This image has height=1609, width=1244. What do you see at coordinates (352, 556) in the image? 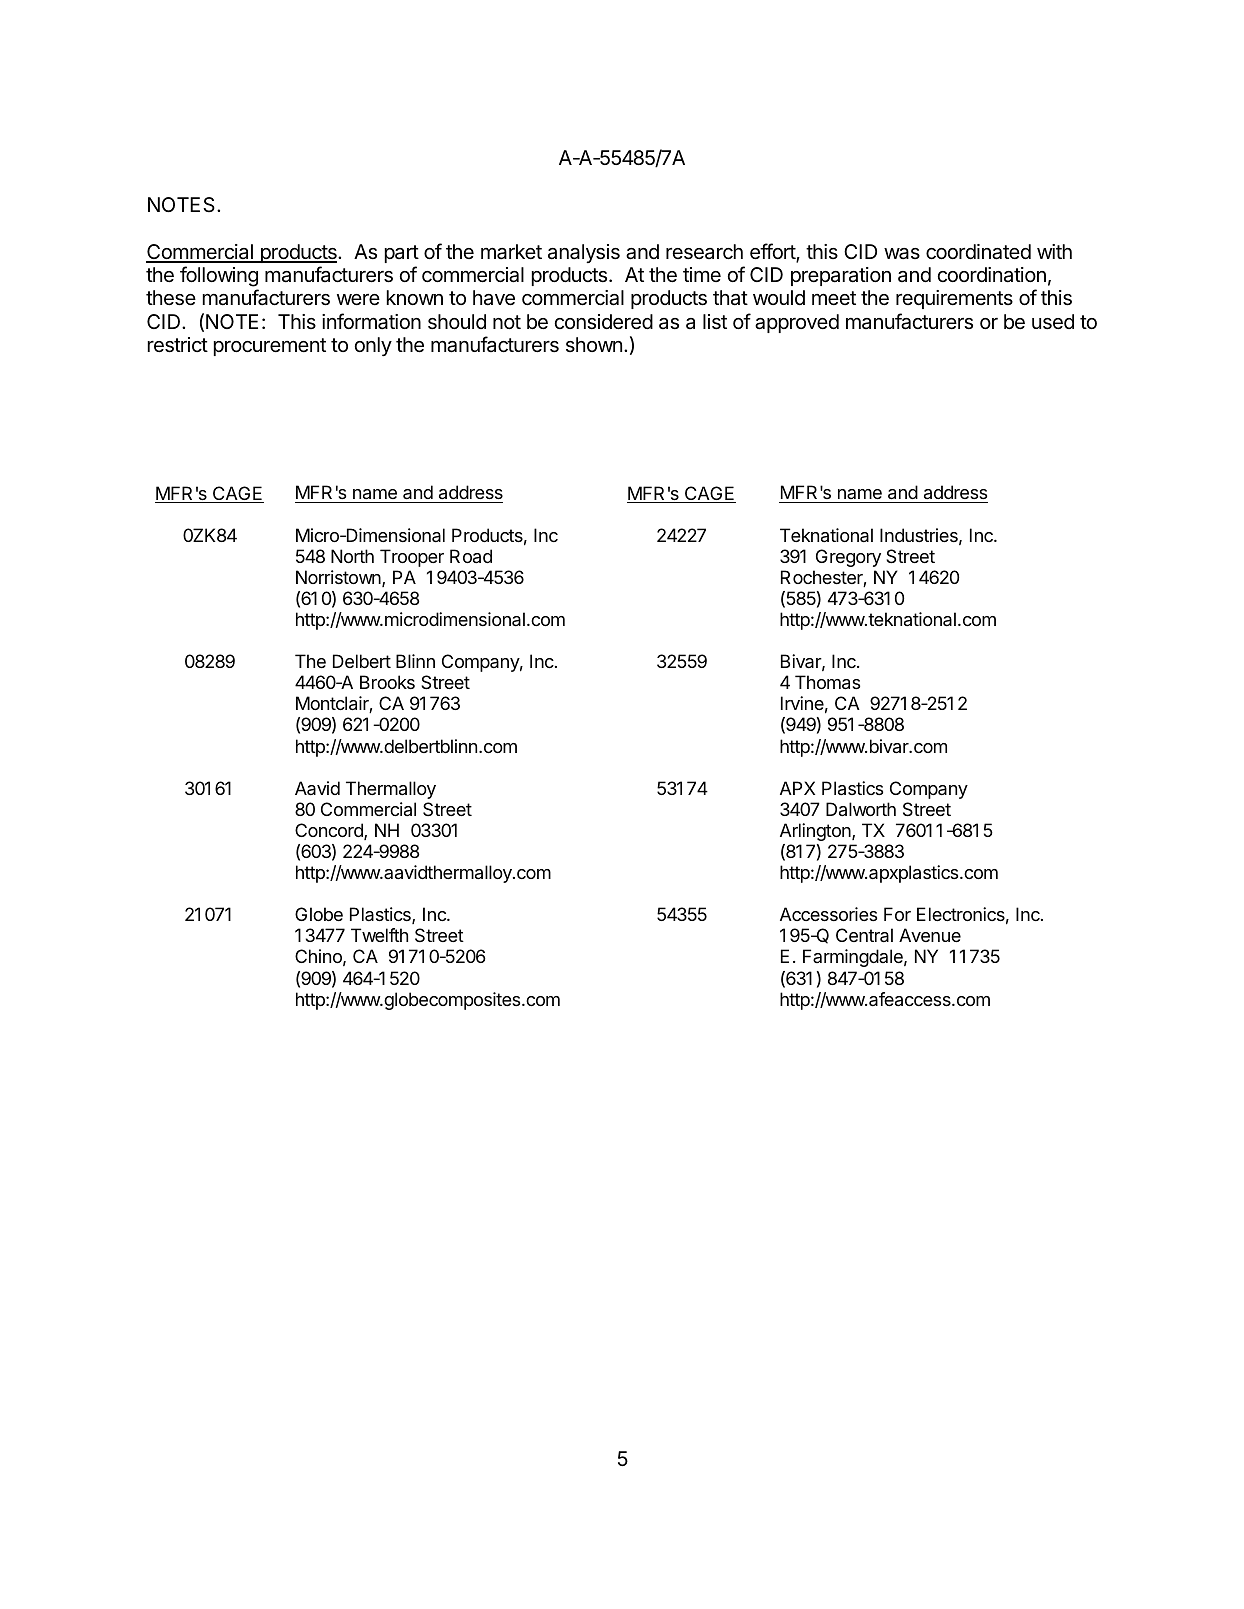
I see `North` at bounding box center [352, 556].
